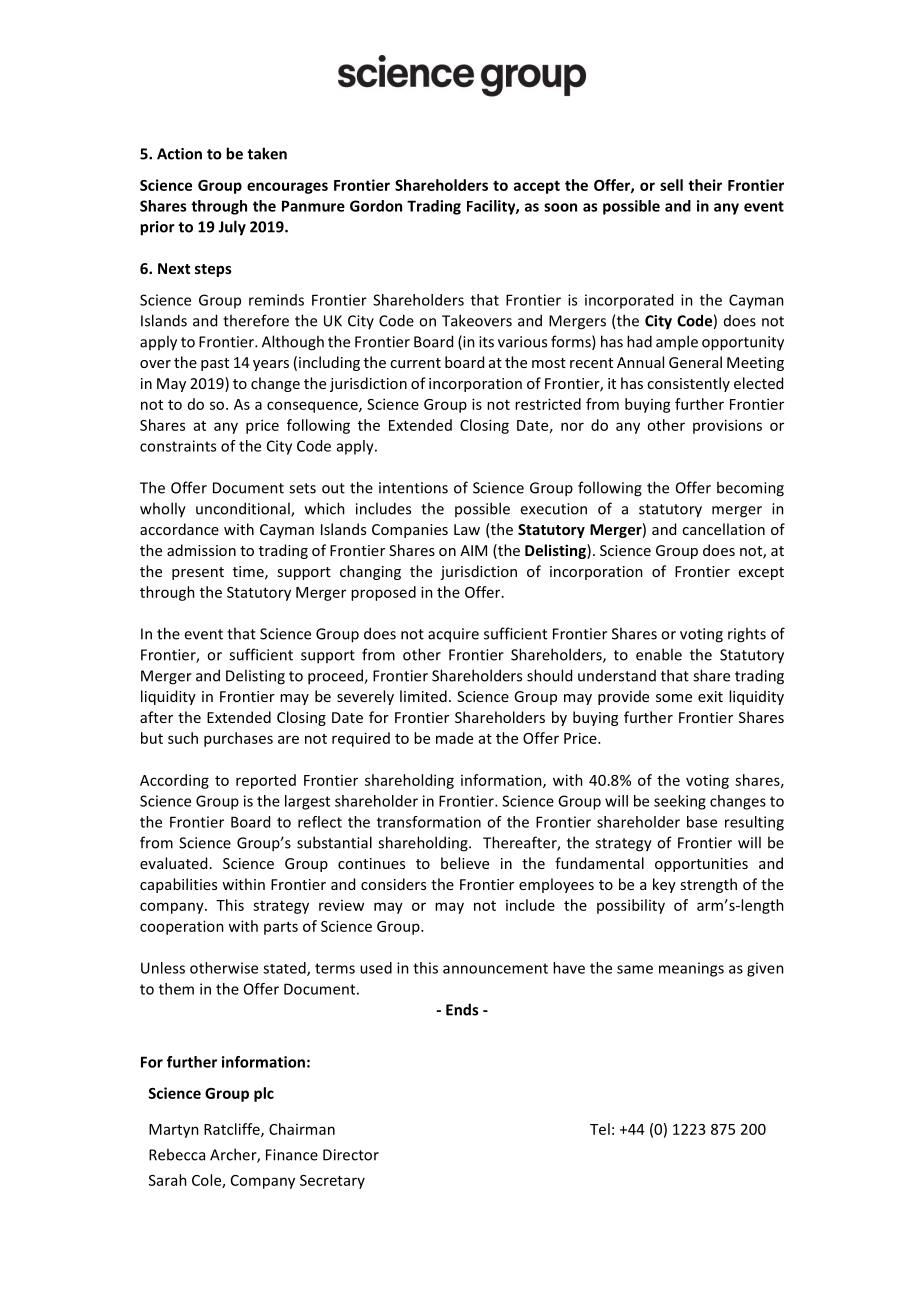 Image resolution: width=924 pixels, height=1309 pixels. I want to click on July, so click(232, 228).
